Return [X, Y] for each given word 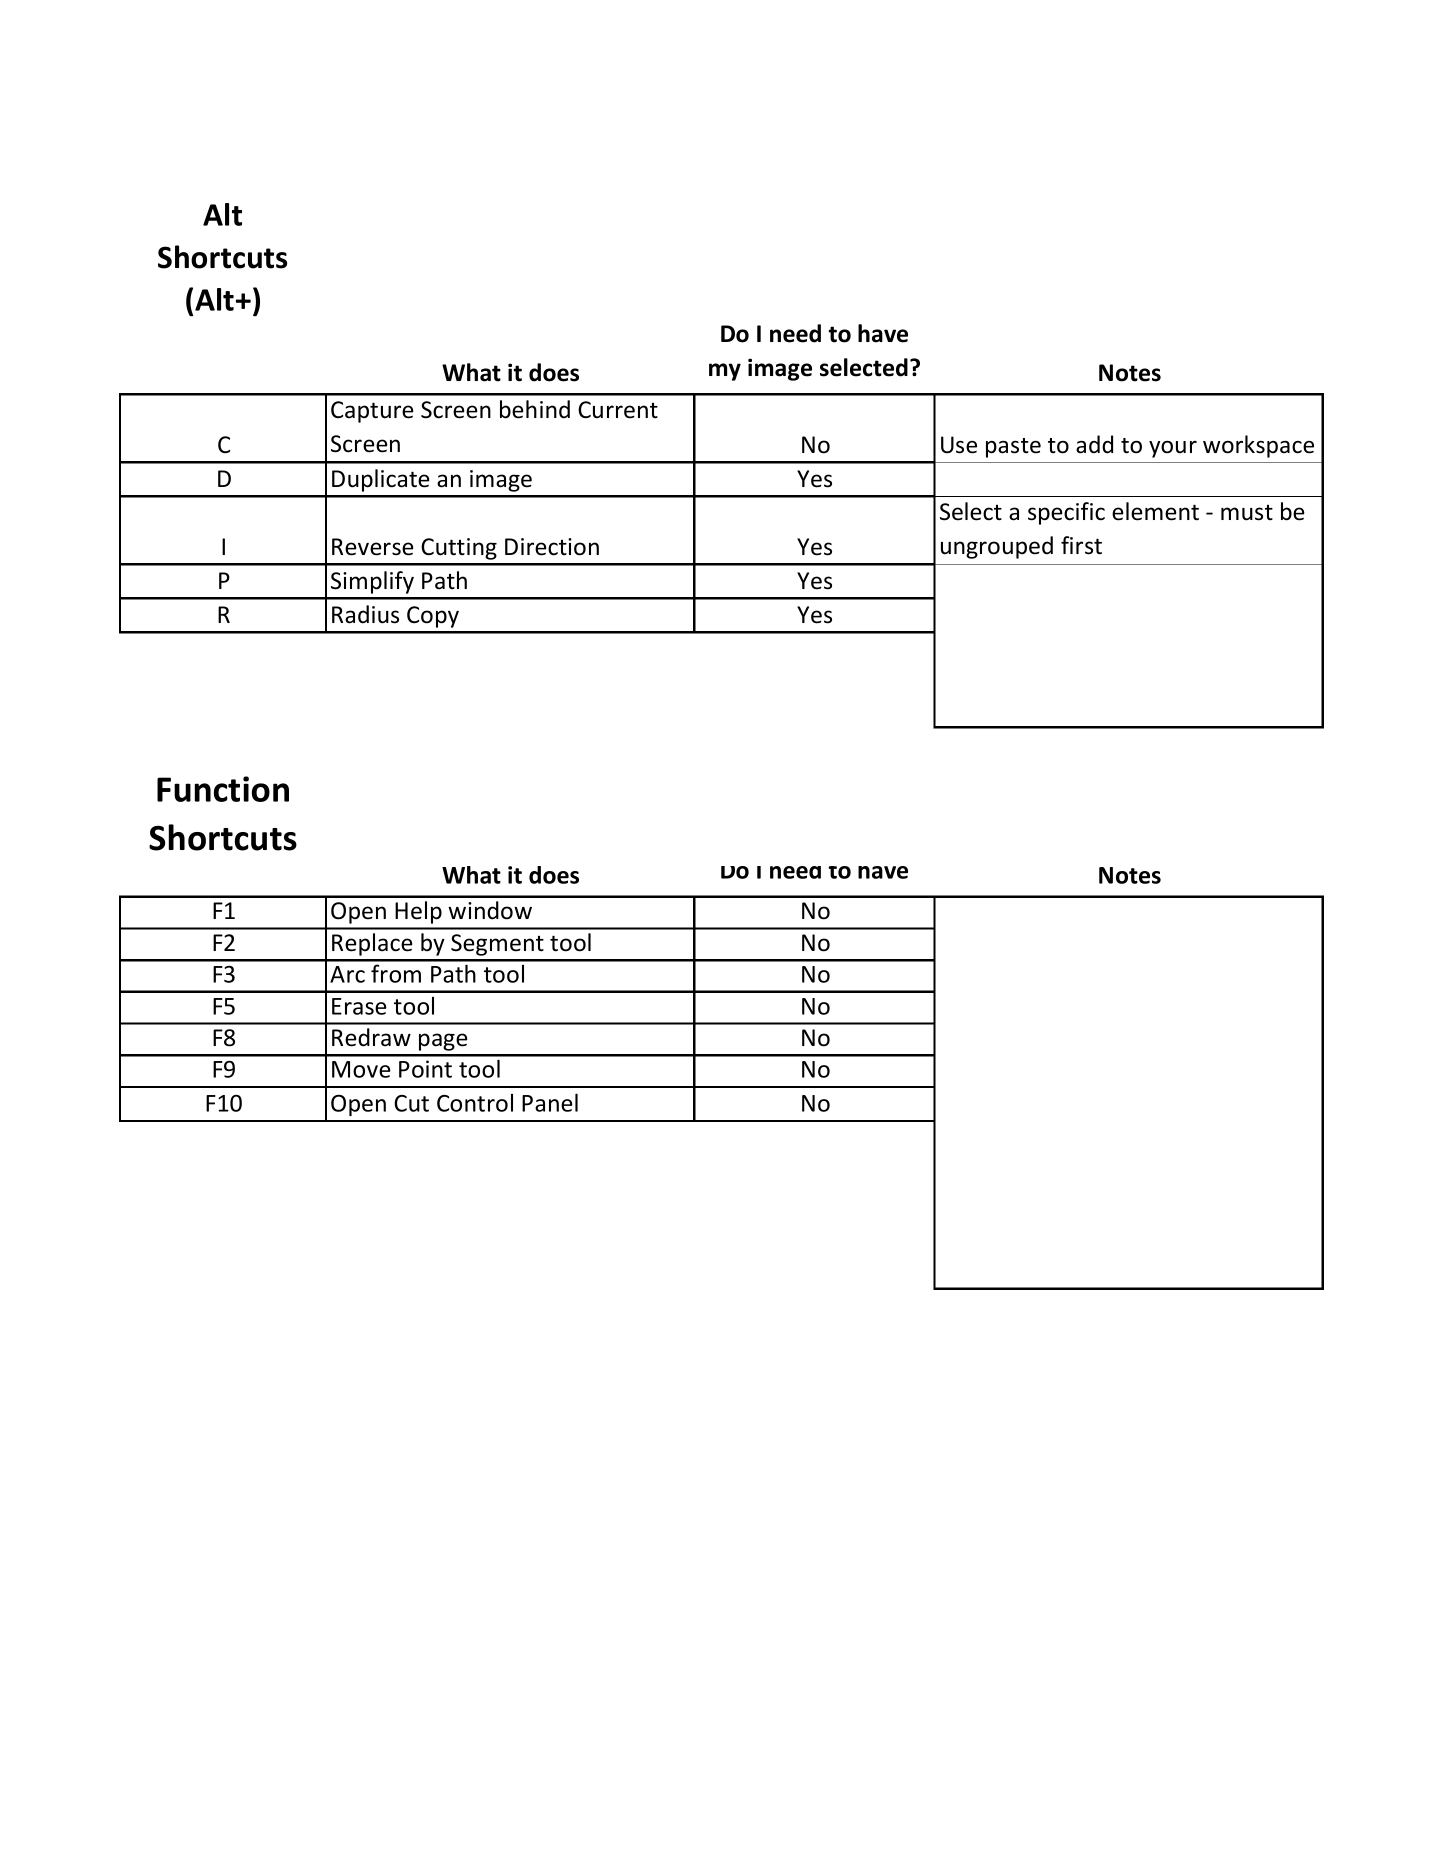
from [396, 973]
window [490, 910]
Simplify [372, 582]
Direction [552, 547]
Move [361, 1069]
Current [618, 410]
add [1094, 444]
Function [223, 789]
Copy [433, 617]
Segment [497, 945]
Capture [372, 412]
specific [1066, 513]
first [1081, 545]
